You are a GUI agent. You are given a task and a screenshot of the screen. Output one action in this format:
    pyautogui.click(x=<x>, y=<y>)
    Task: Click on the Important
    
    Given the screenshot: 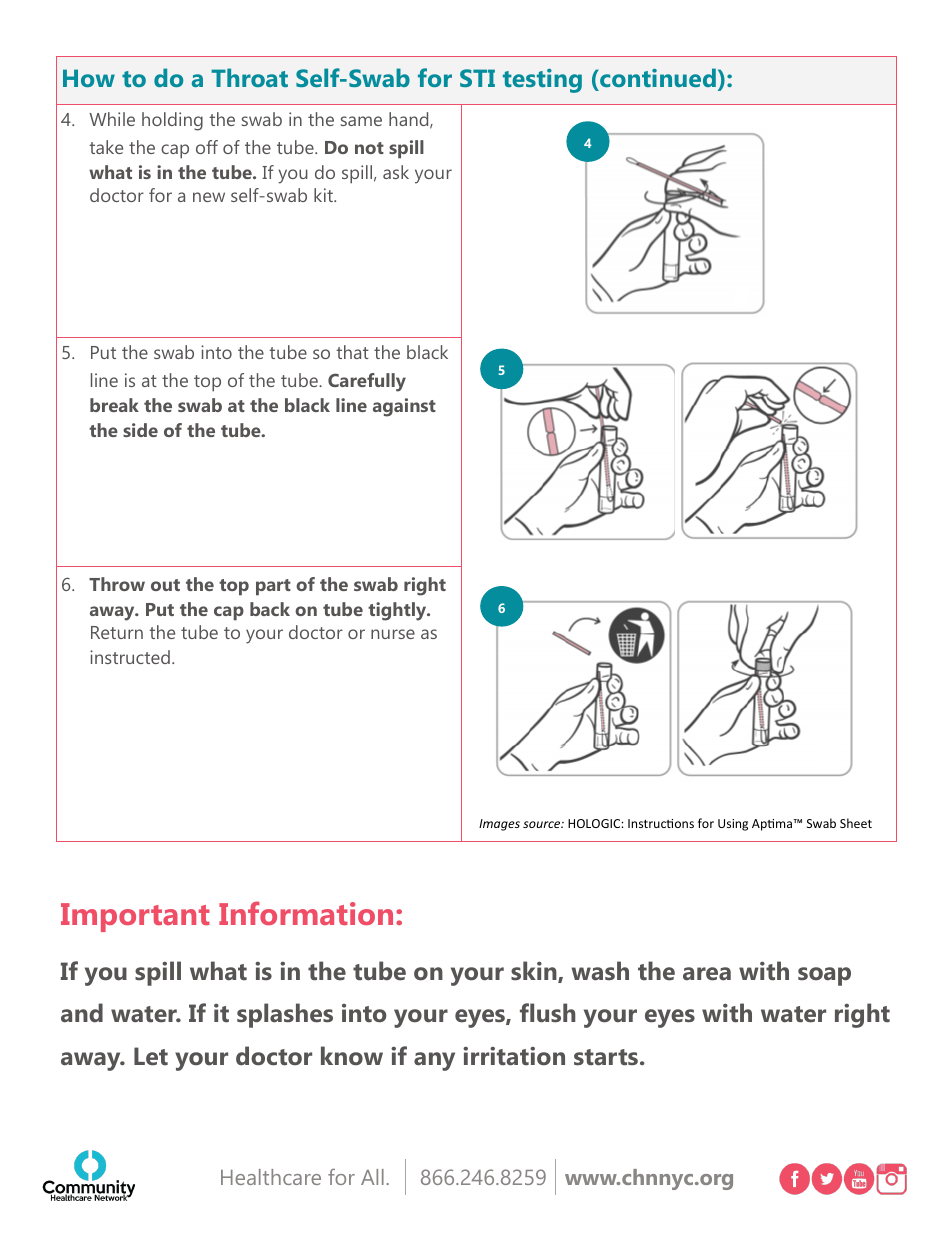 What is the action you would take?
    pyautogui.click(x=135, y=917)
